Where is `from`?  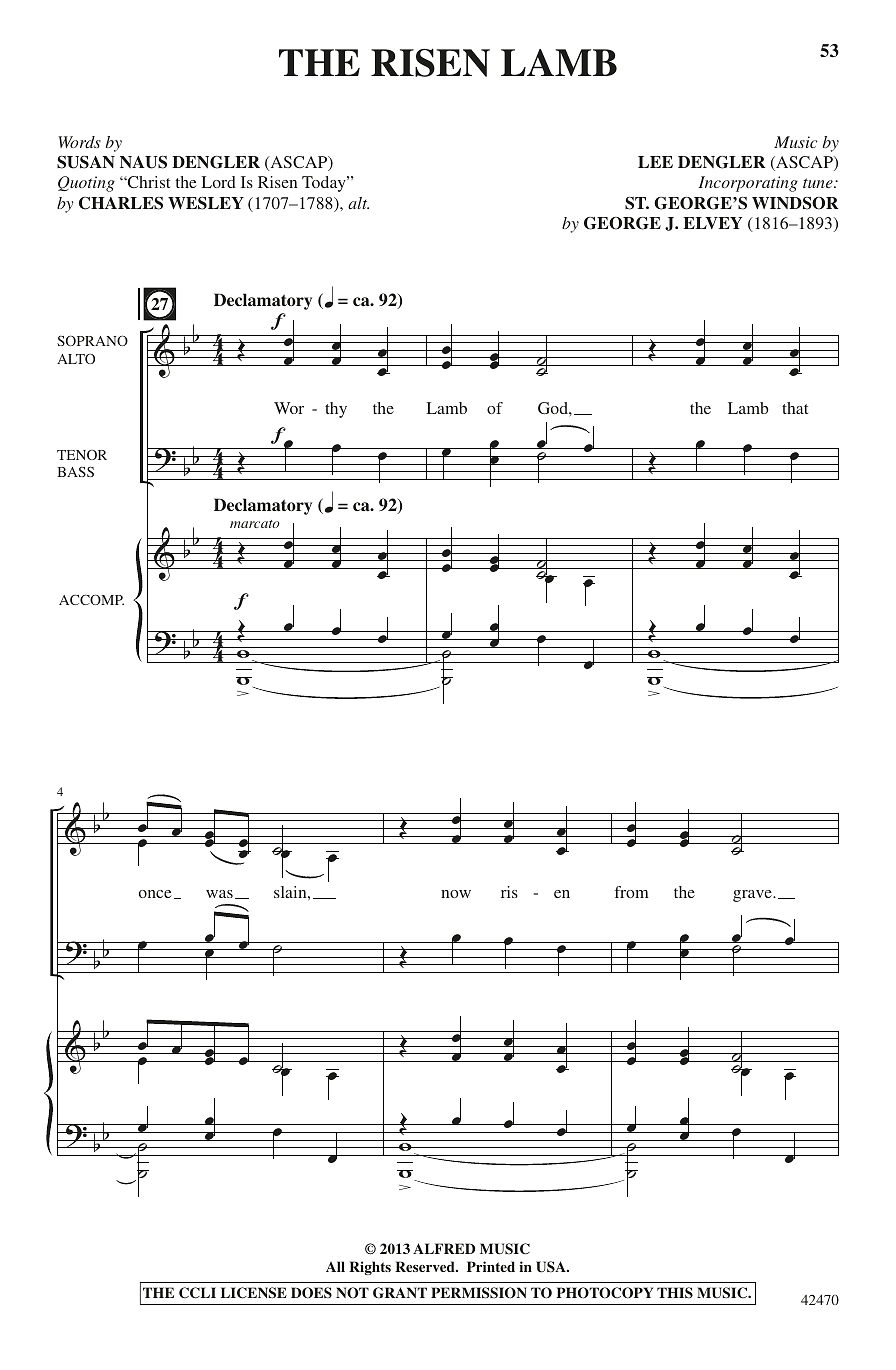 from is located at coordinates (632, 892).
